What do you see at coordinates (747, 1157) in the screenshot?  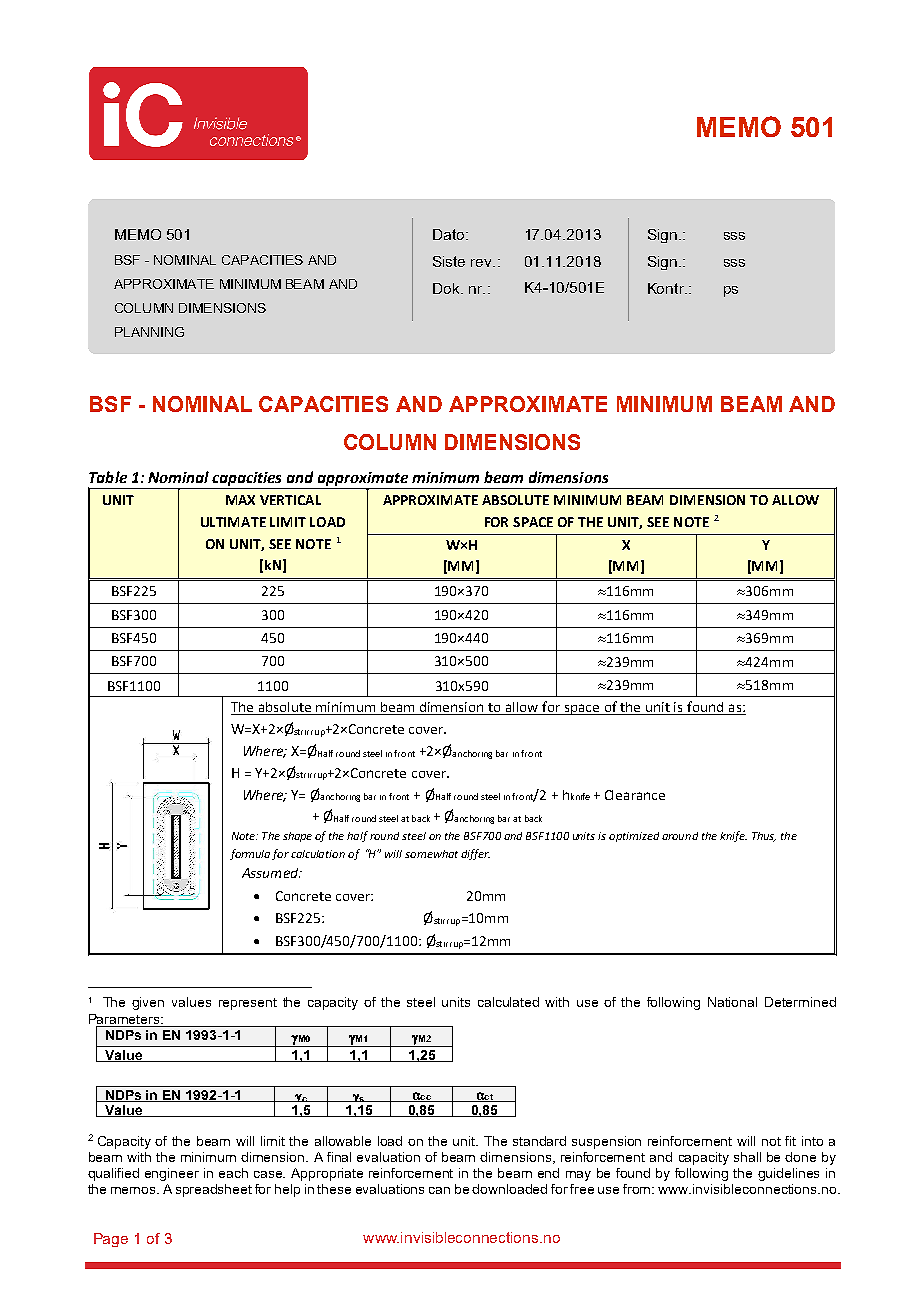 I see `shall` at bounding box center [747, 1157].
